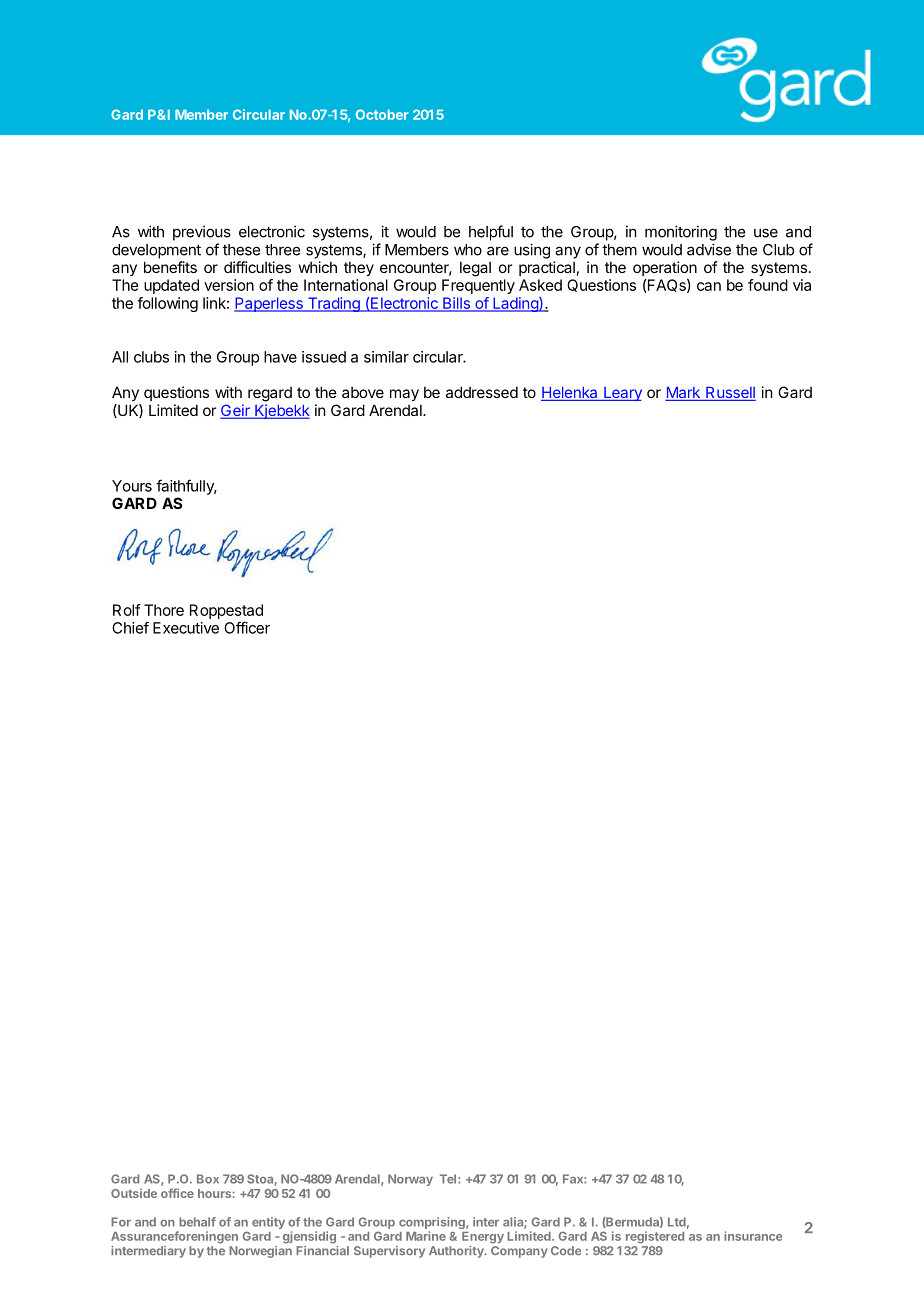 This page has width=924, height=1308. What do you see at coordinates (483, 1238) in the page?
I see `Energy` at bounding box center [483, 1238].
